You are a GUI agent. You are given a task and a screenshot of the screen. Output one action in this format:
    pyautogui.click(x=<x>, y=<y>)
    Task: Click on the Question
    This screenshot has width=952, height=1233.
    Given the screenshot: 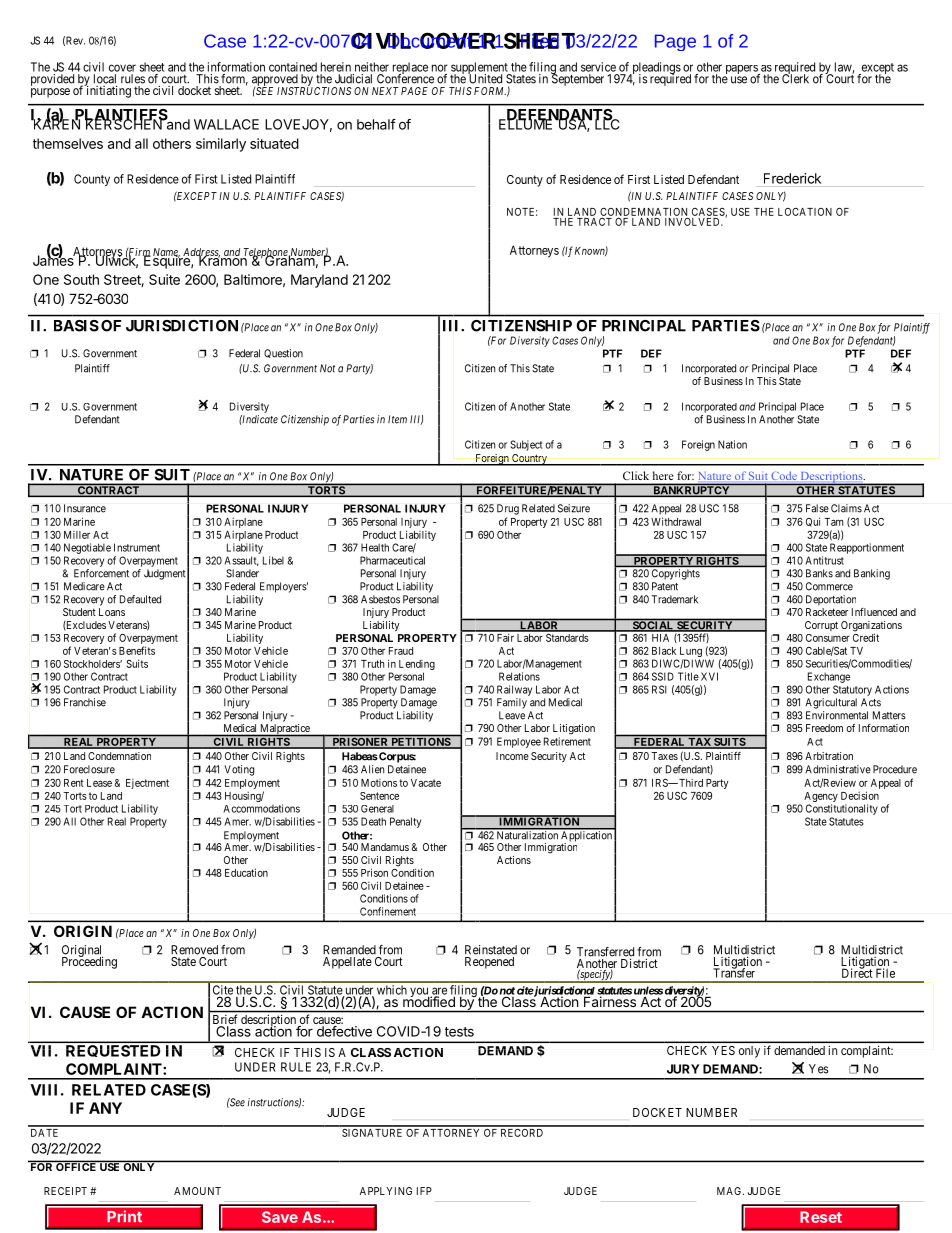 What is the action you would take?
    pyautogui.click(x=283, y=353)
